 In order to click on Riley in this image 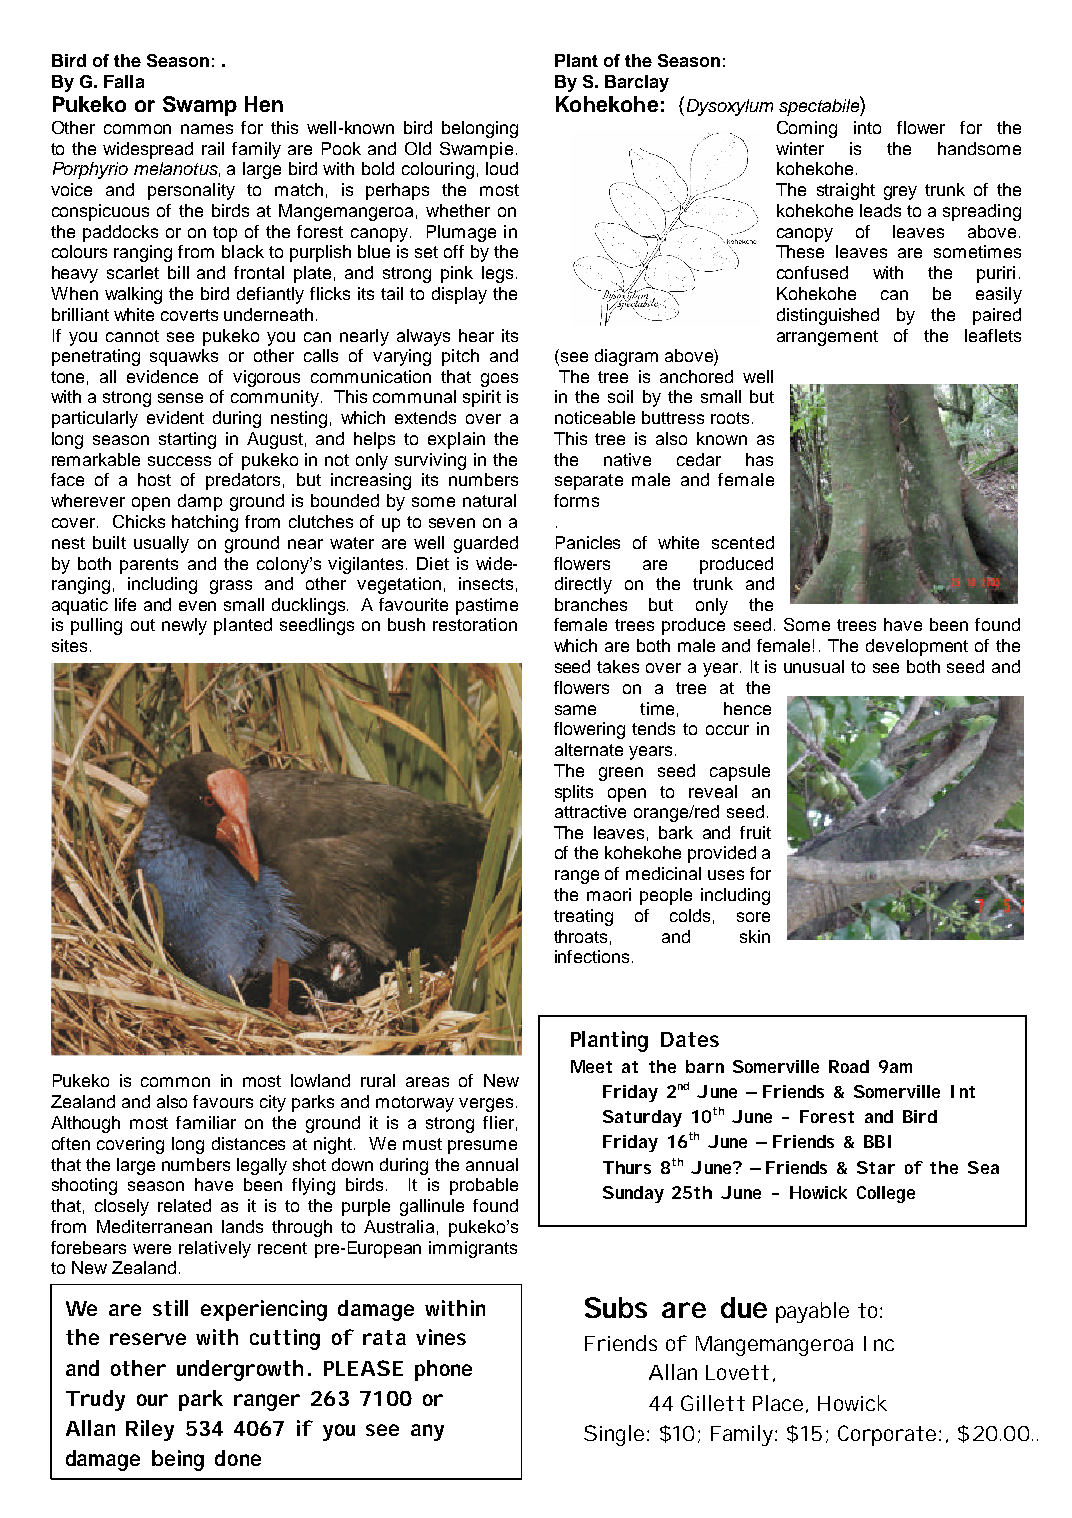, I will do `click(150, 1430)`.
